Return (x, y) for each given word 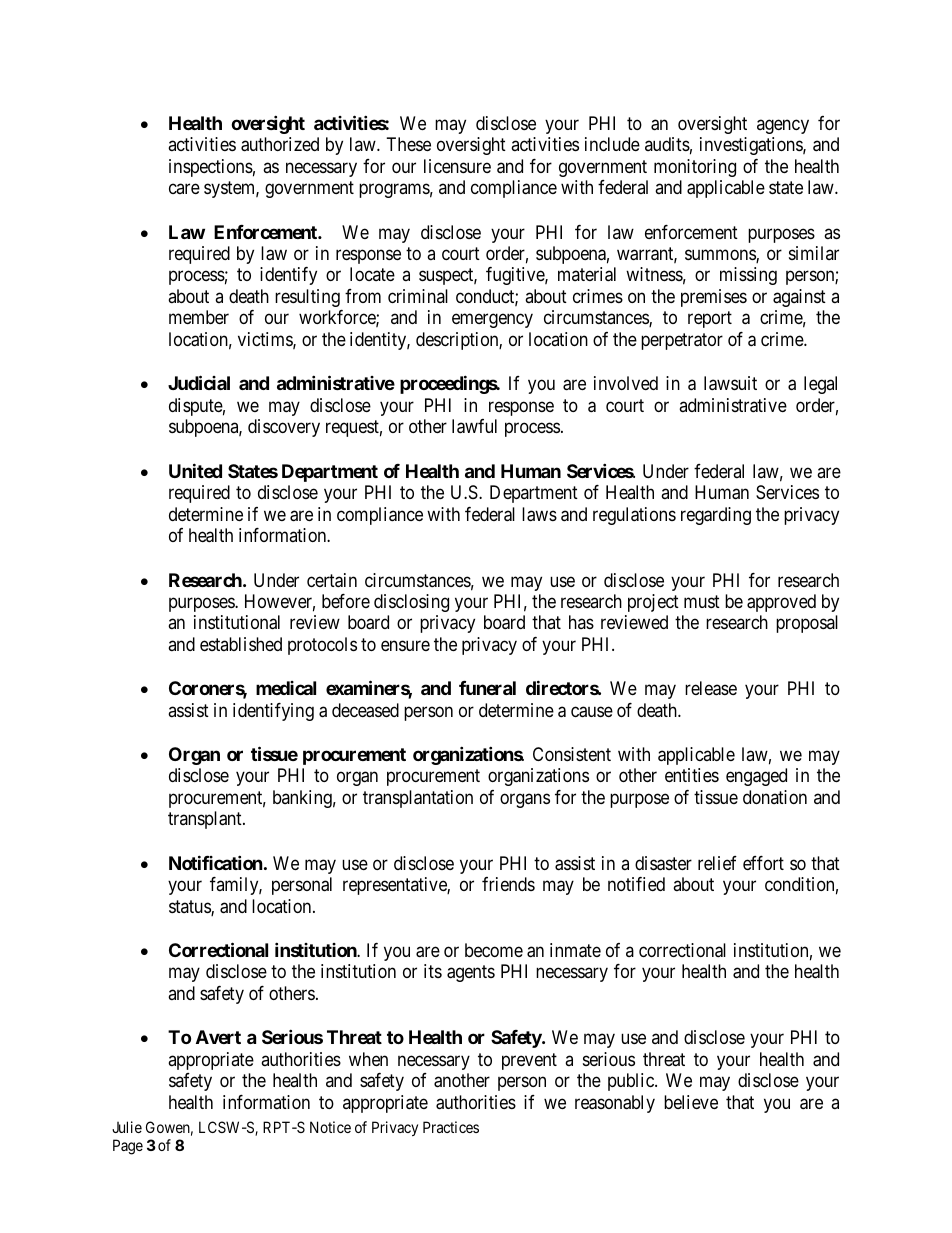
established (241, 644)
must (702, 601)
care (184, 189)
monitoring (695, 168)
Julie (127, 1127)
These (409, 144)
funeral (487, 688)
